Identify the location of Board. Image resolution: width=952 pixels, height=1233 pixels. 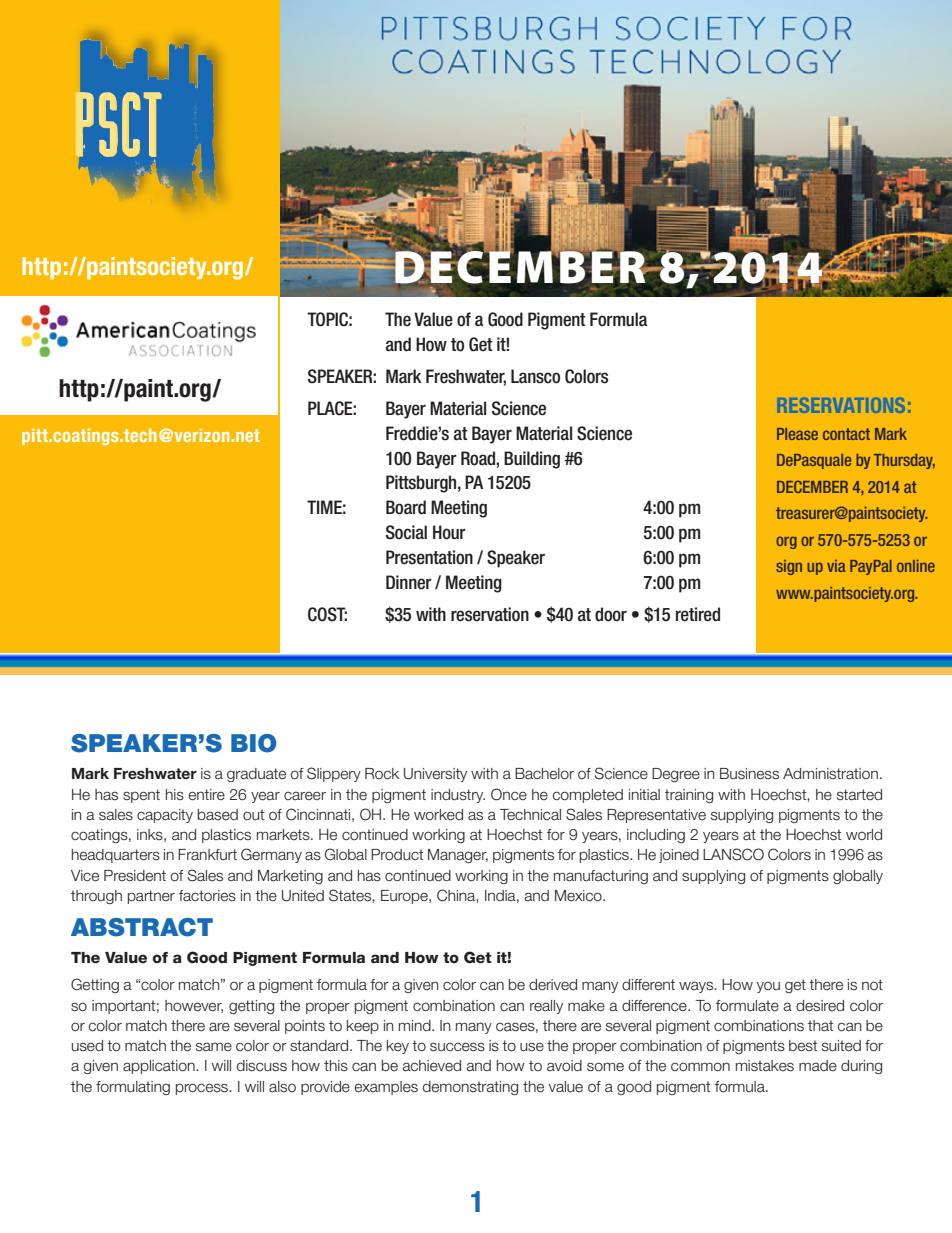
(406, 507).
